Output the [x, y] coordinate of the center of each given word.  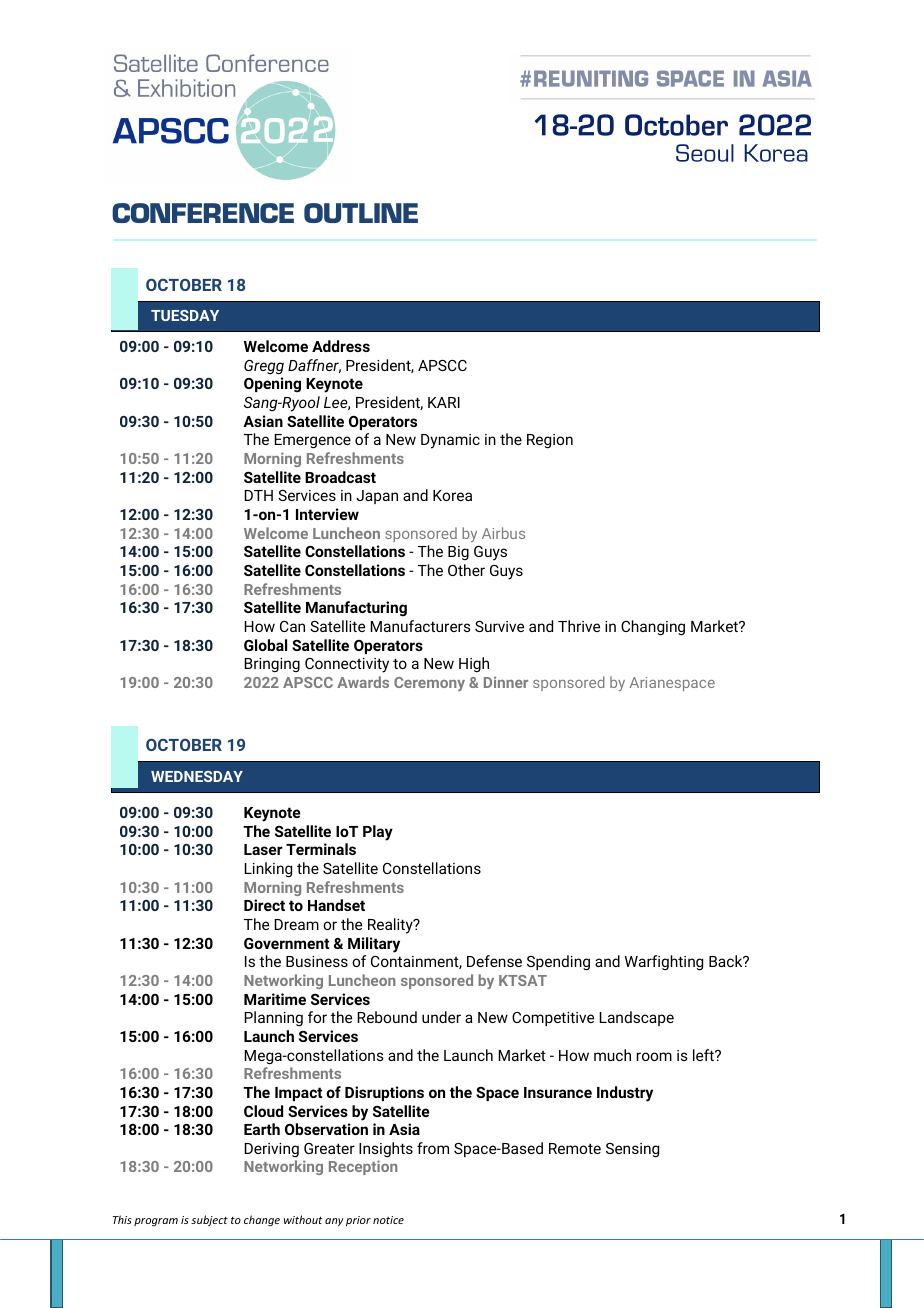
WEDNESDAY [197, 776]
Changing [653, 628]
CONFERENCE [203, 213]
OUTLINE [361, 213]
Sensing [632, 1150]
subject [209, 1220]
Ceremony [429, 684]
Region [550, 441]
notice [388, 1220]
